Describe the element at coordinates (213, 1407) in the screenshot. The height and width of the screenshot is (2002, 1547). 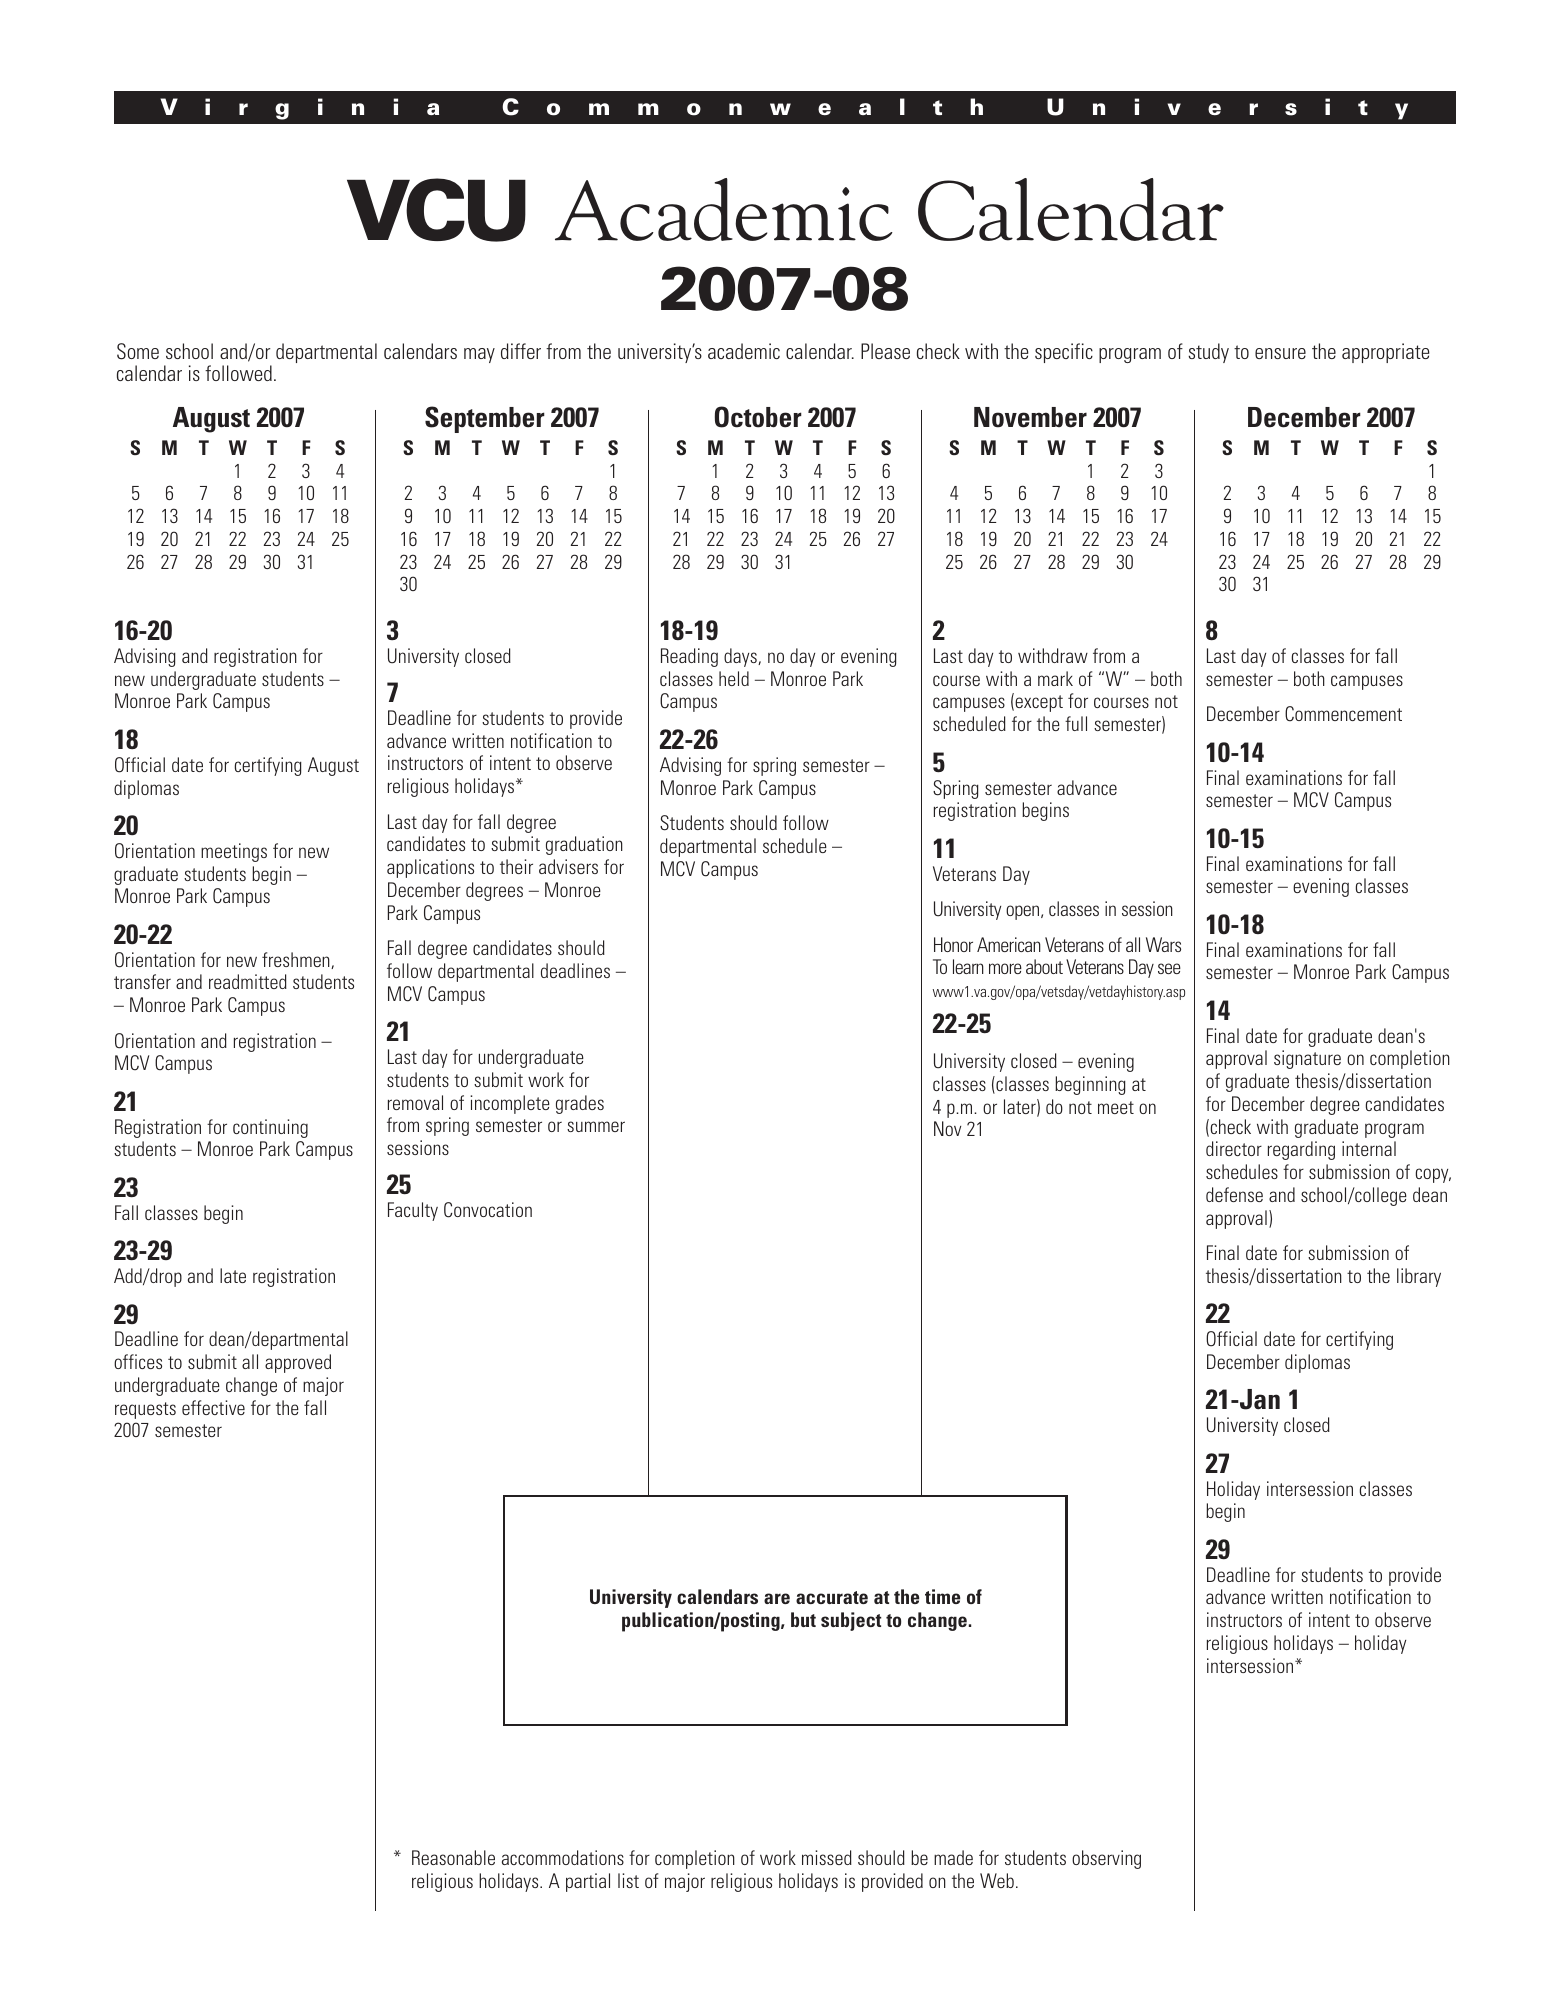
I see `effective` at that location.
